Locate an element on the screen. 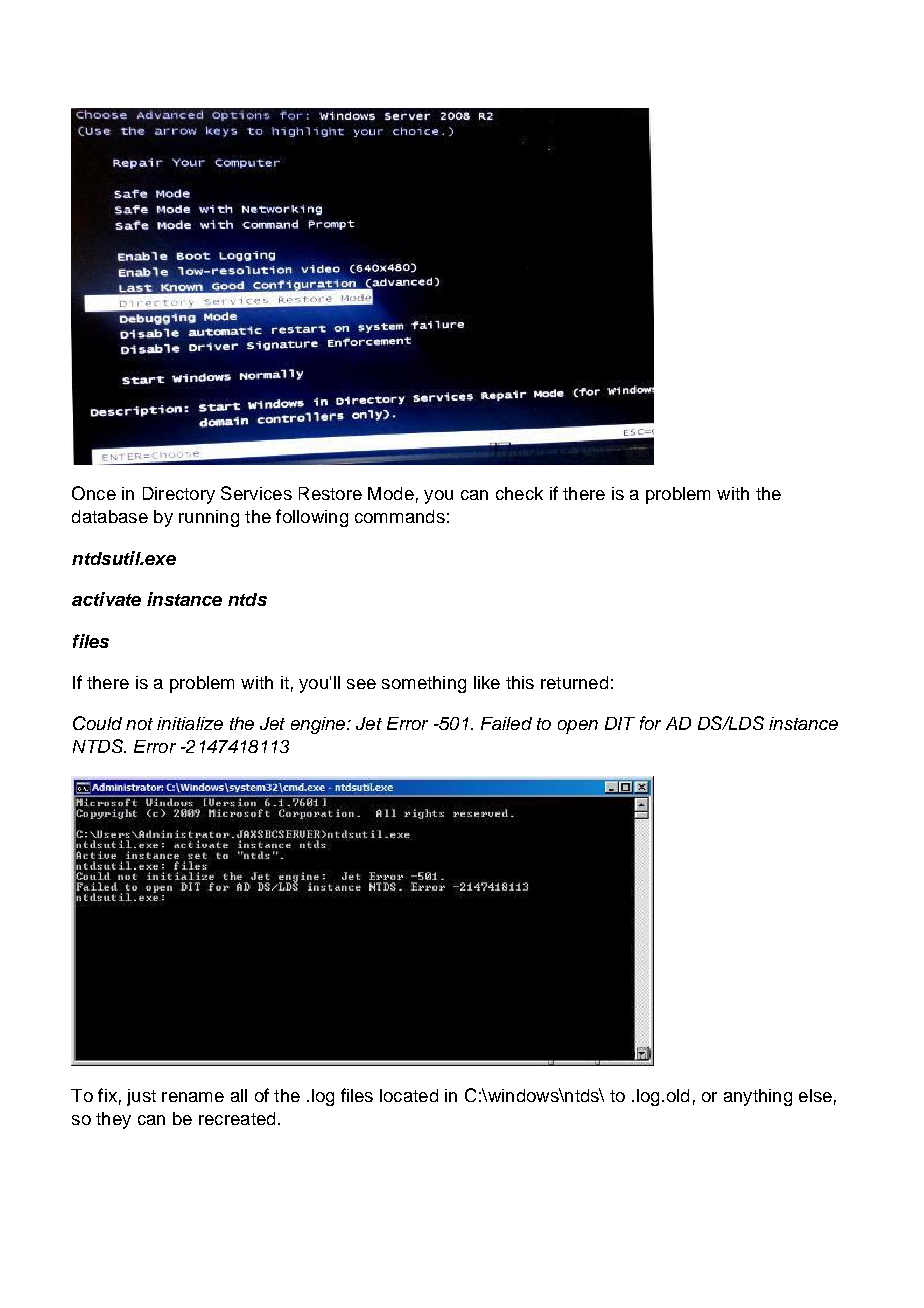 The height and width of the screenshot is (1308, 924). running is located at coordinates (209, 518).
